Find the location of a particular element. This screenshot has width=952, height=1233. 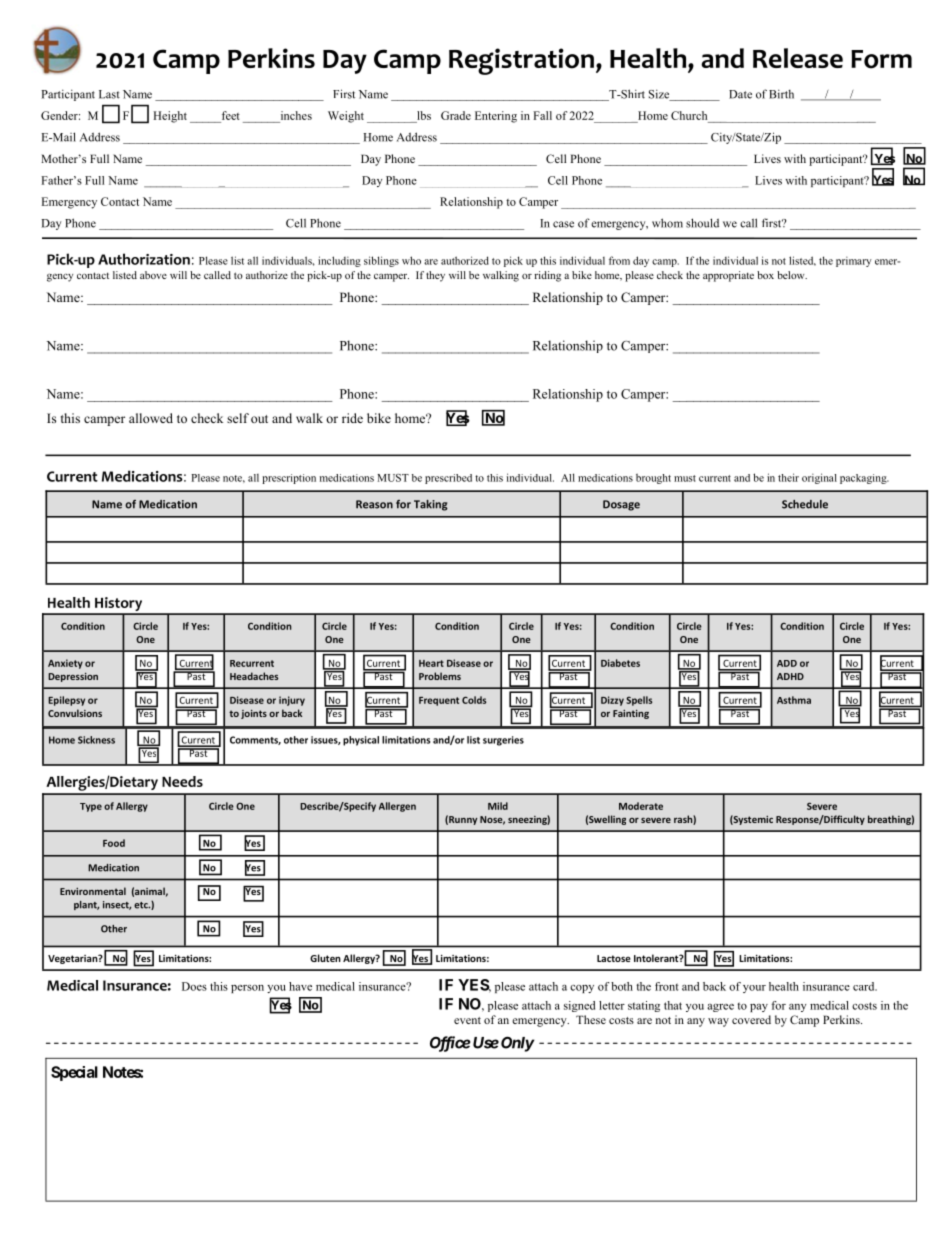

Does is located at coordinates (194, 986).
